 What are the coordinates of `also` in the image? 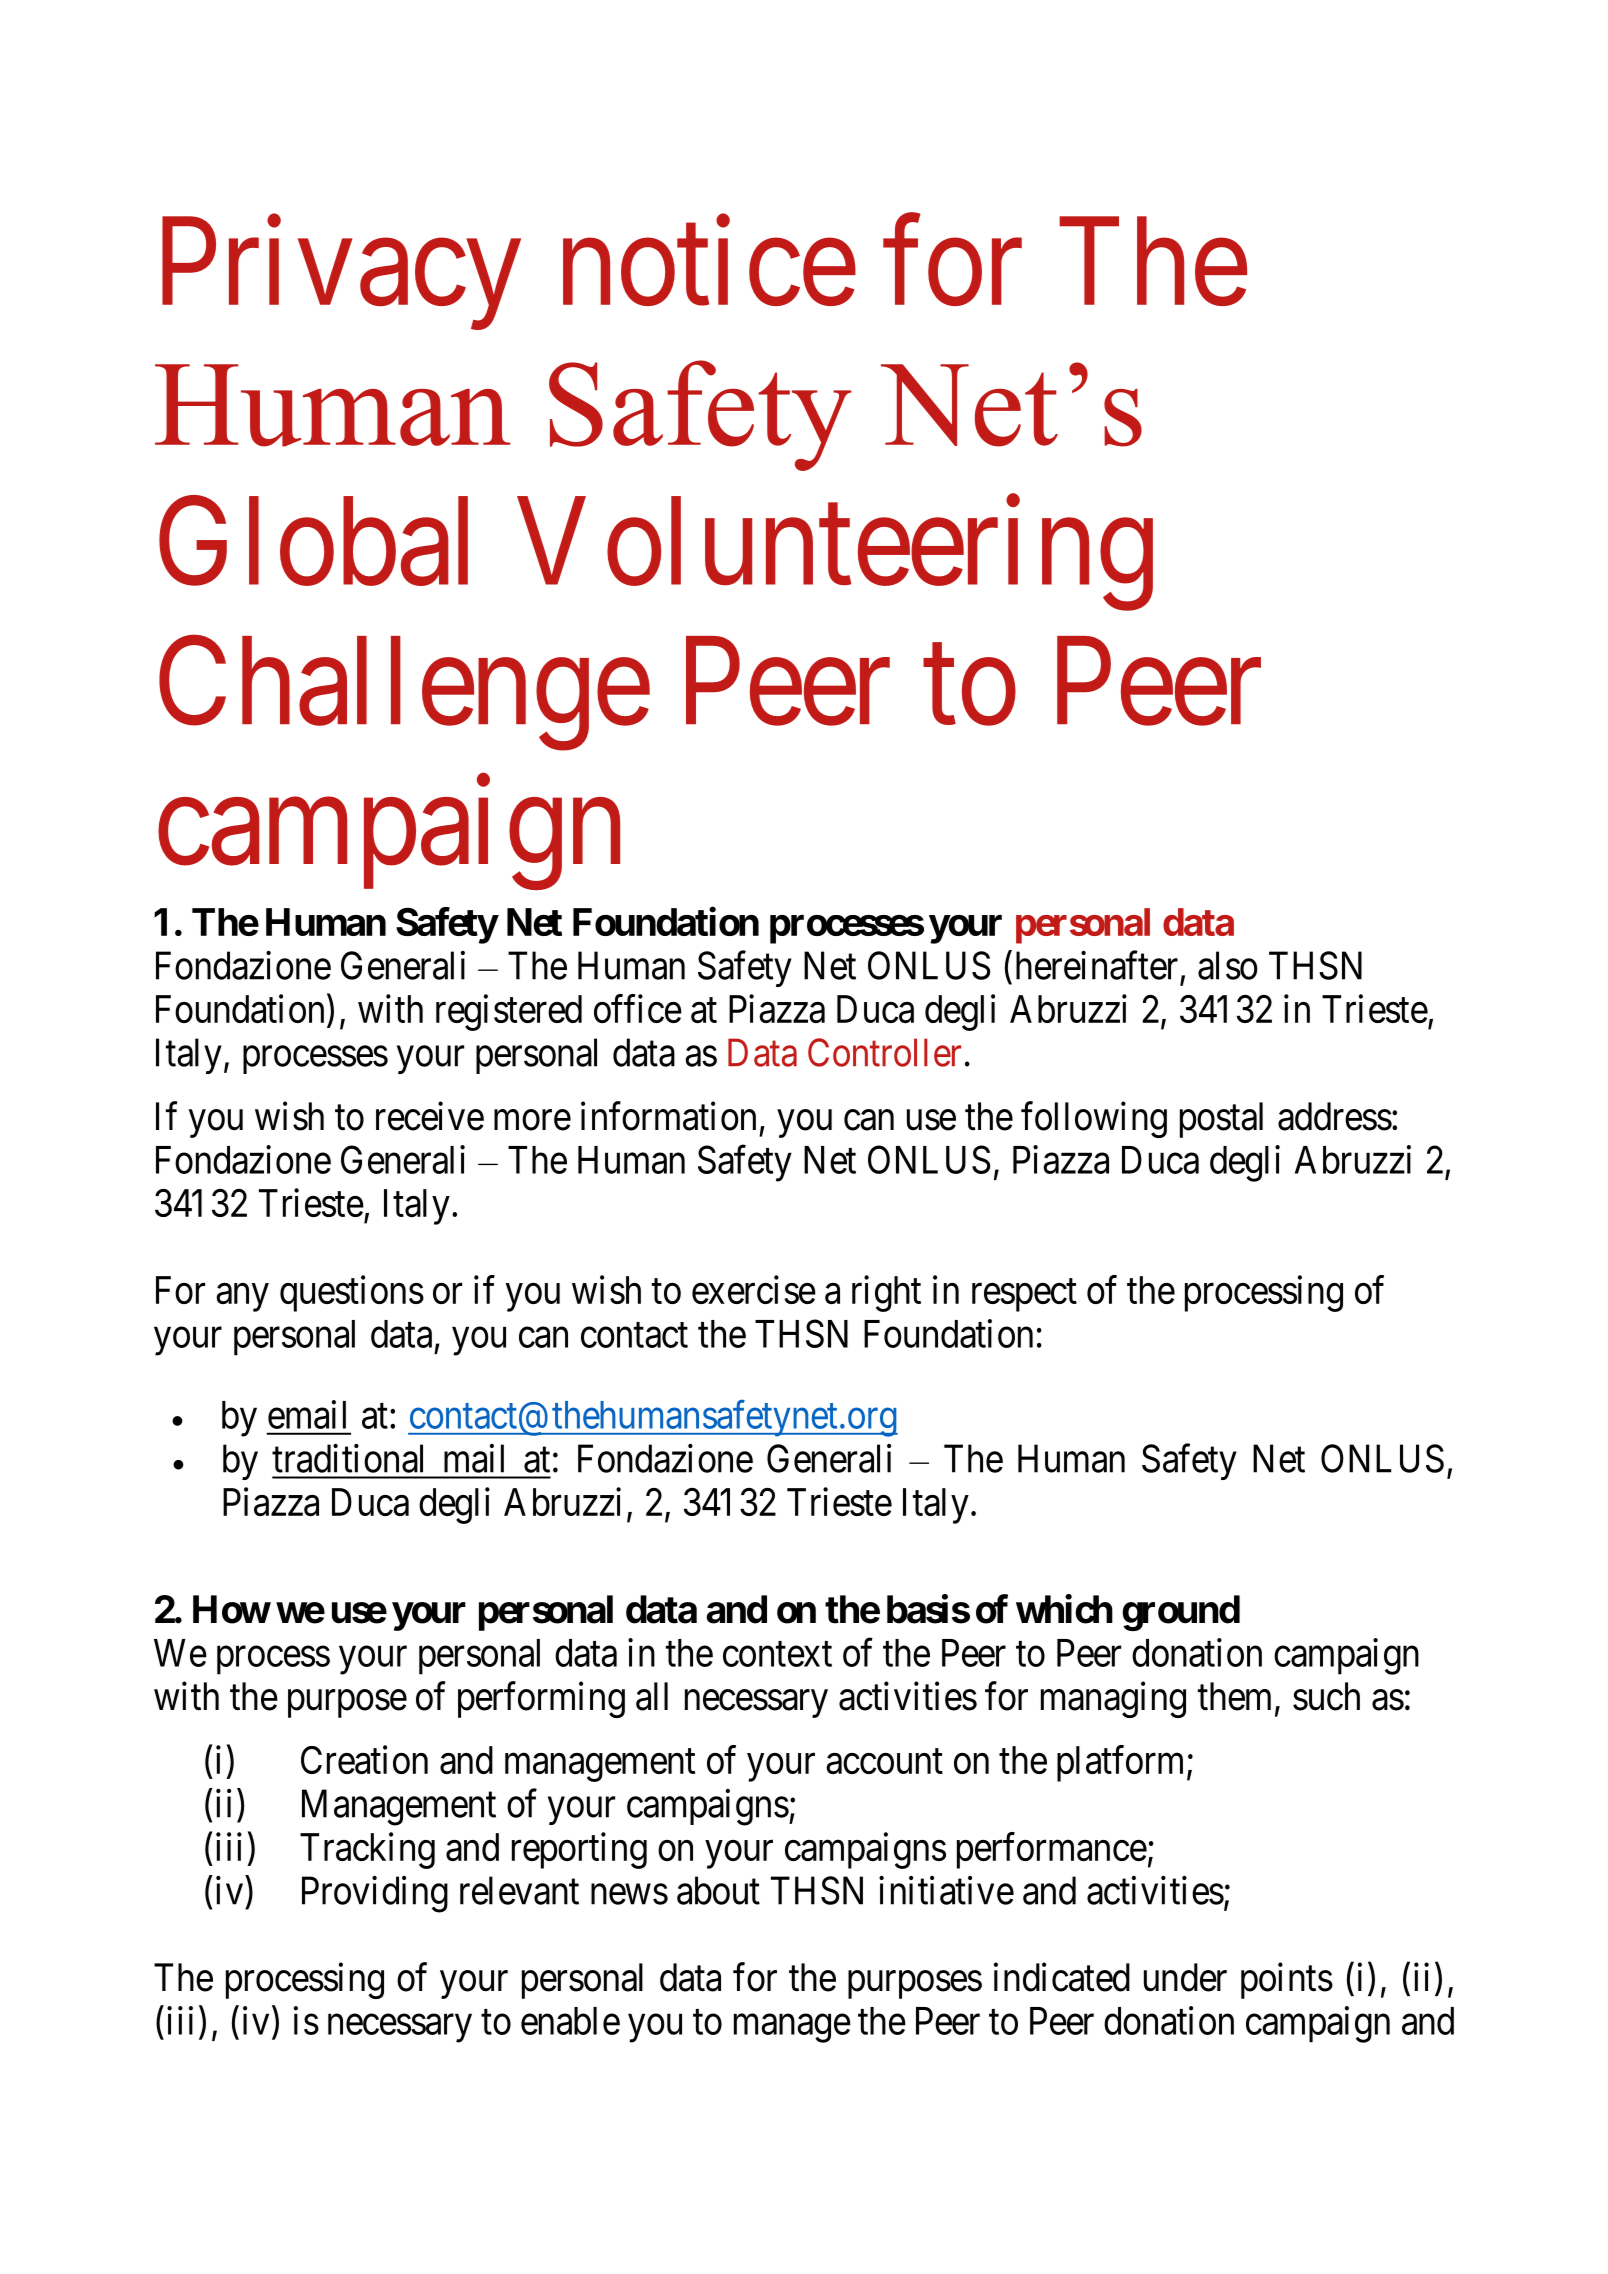 It's located at (1228, 965).
